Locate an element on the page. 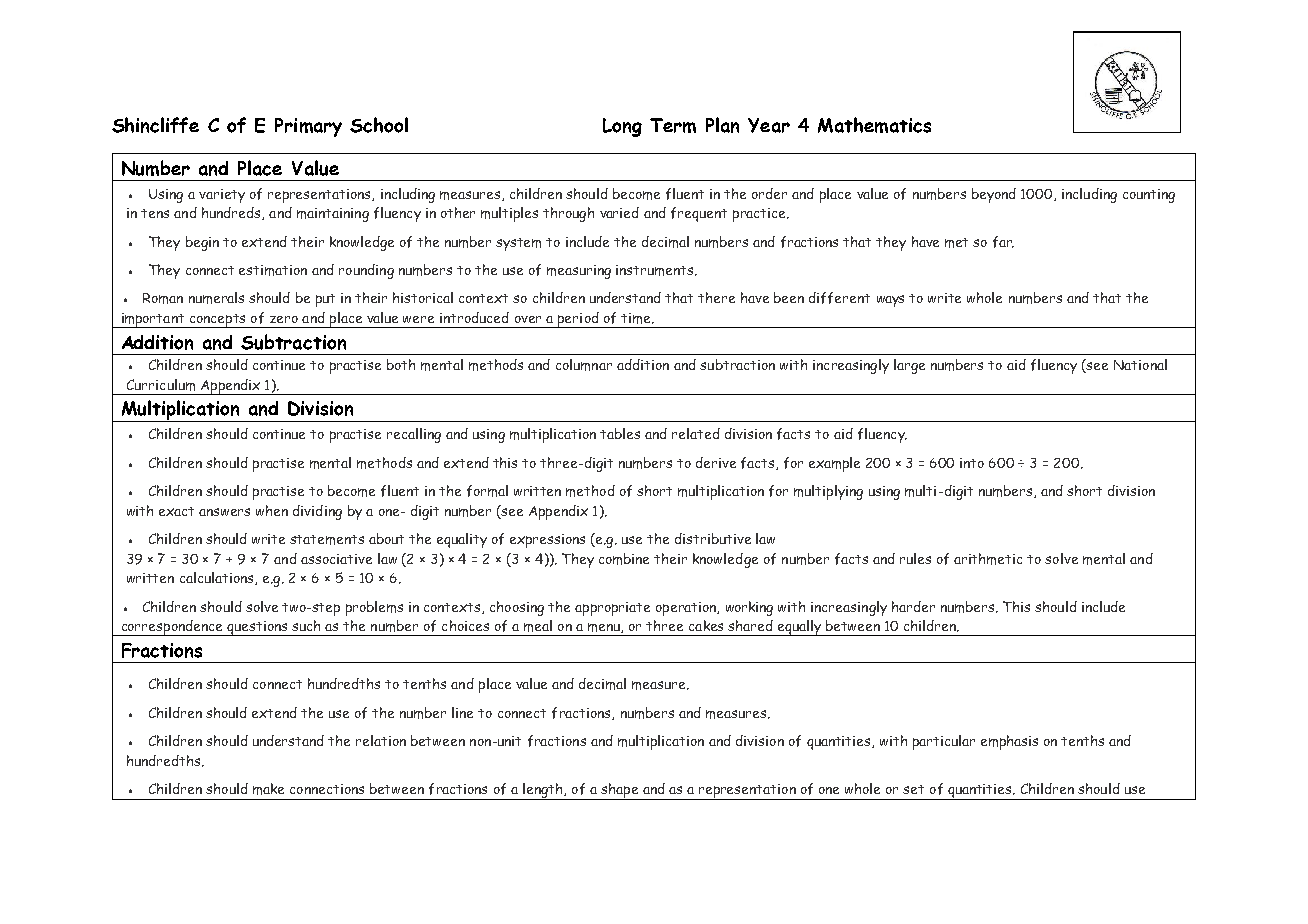  Curriculum is located at coordinates (161, 385).
